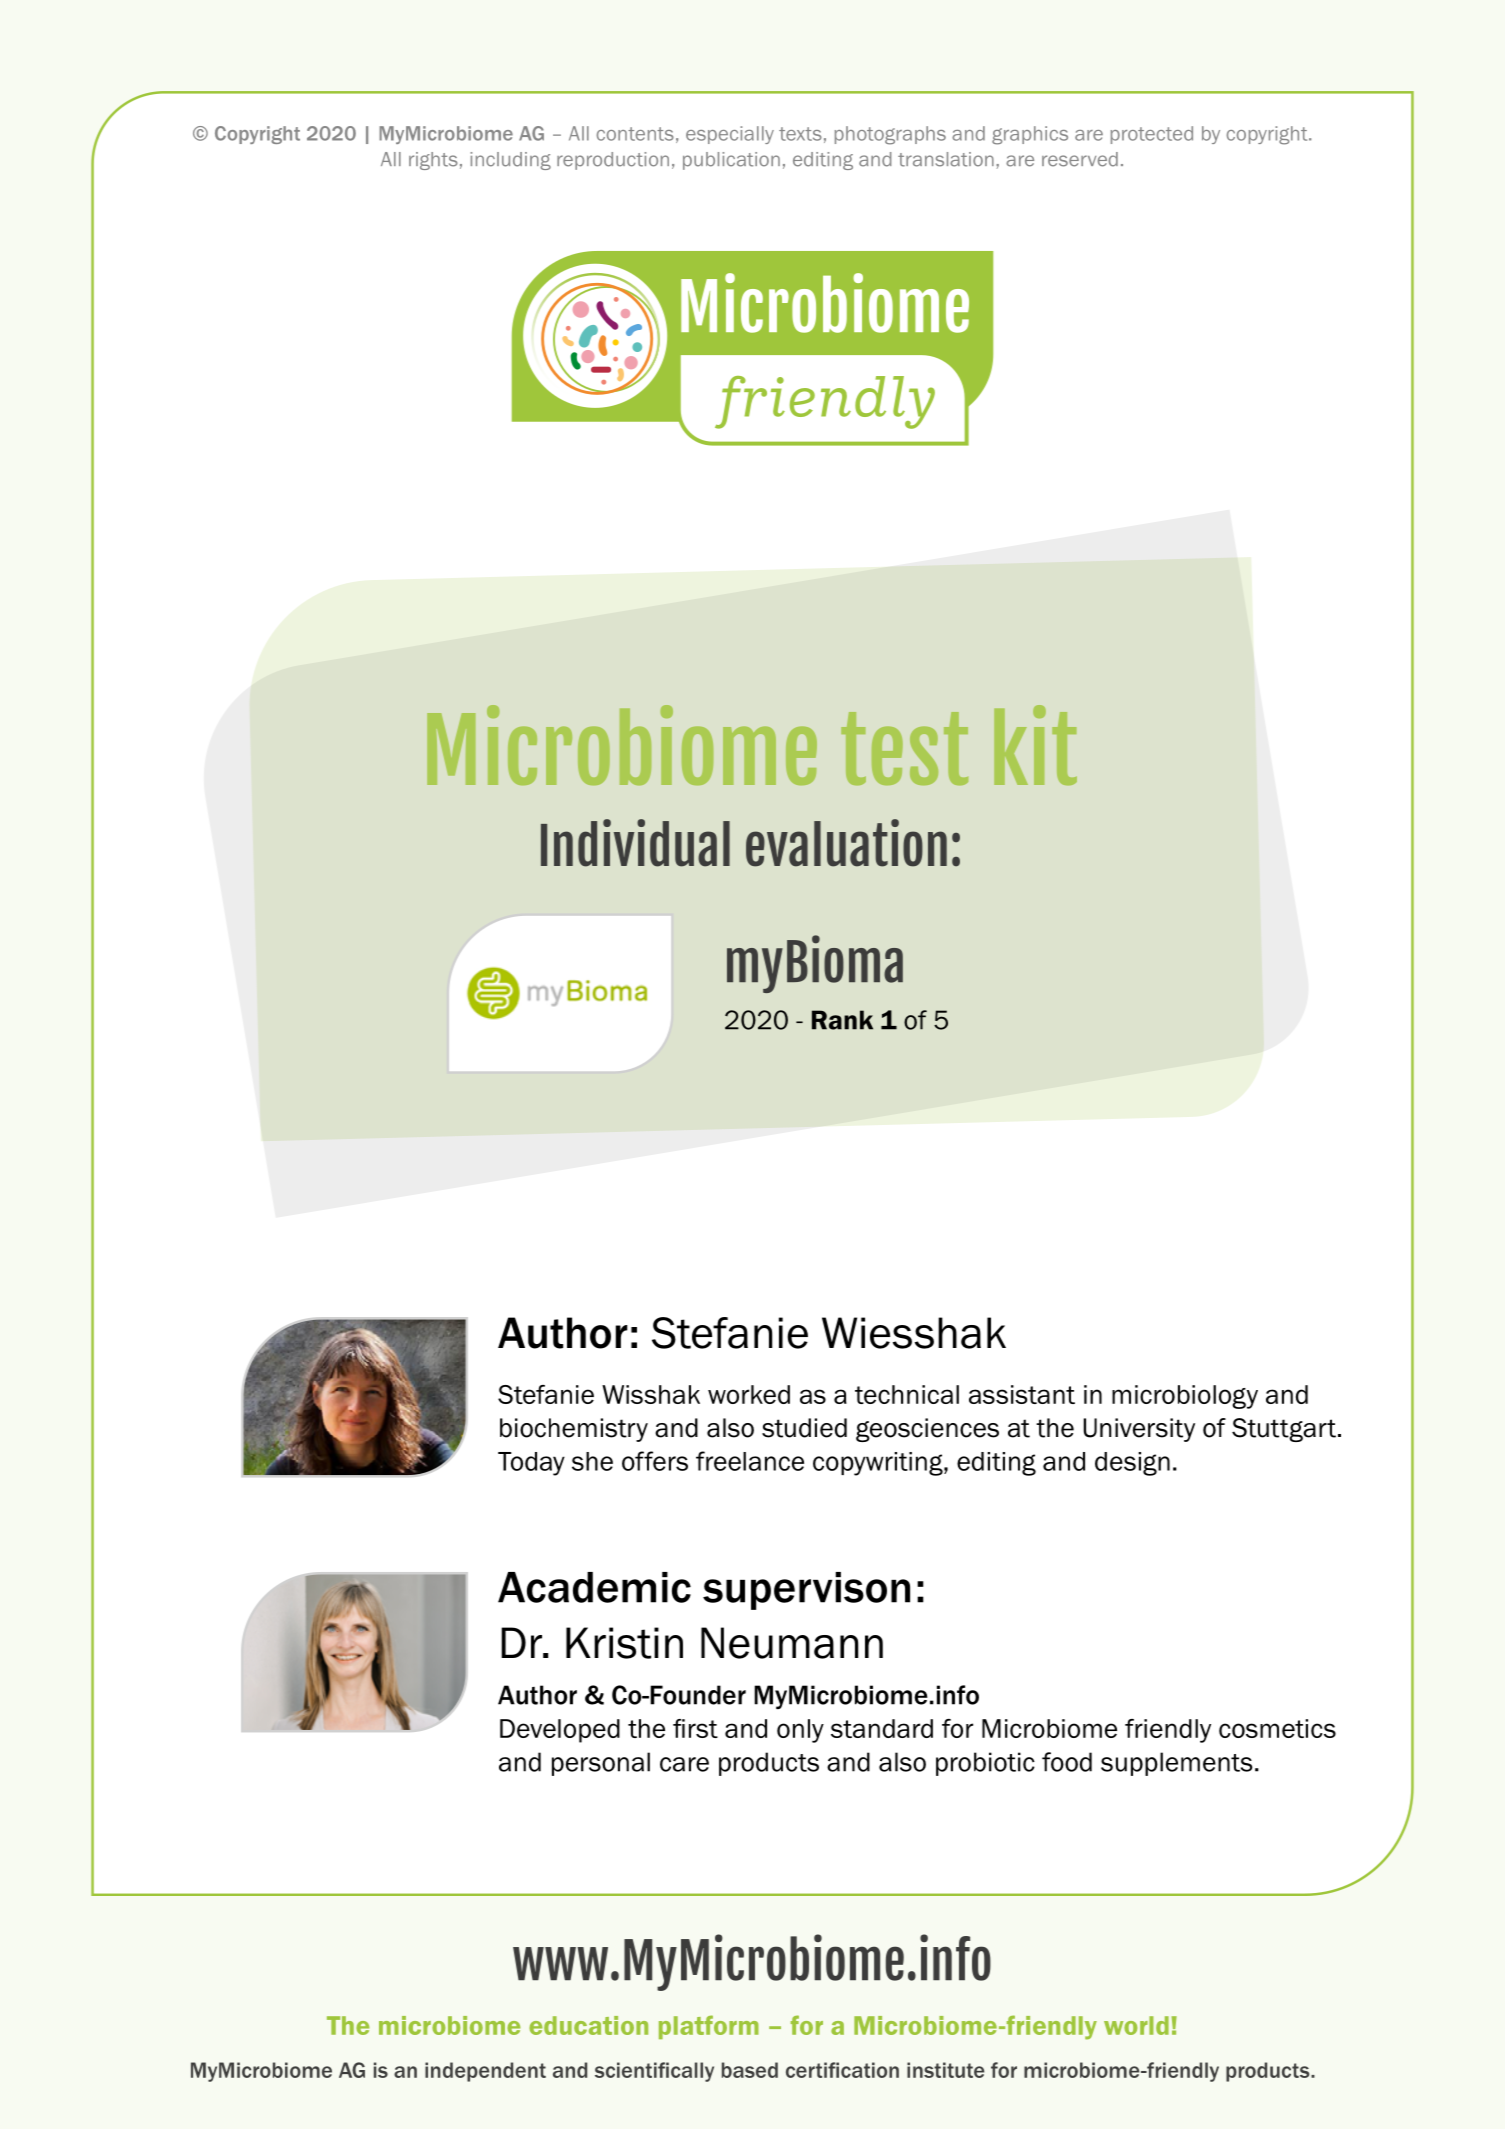 The image size is (1505, 2129). What do you see at coordinates (842, 2070) in the document?
I see `certification` at bounding box center [842, 2070].
